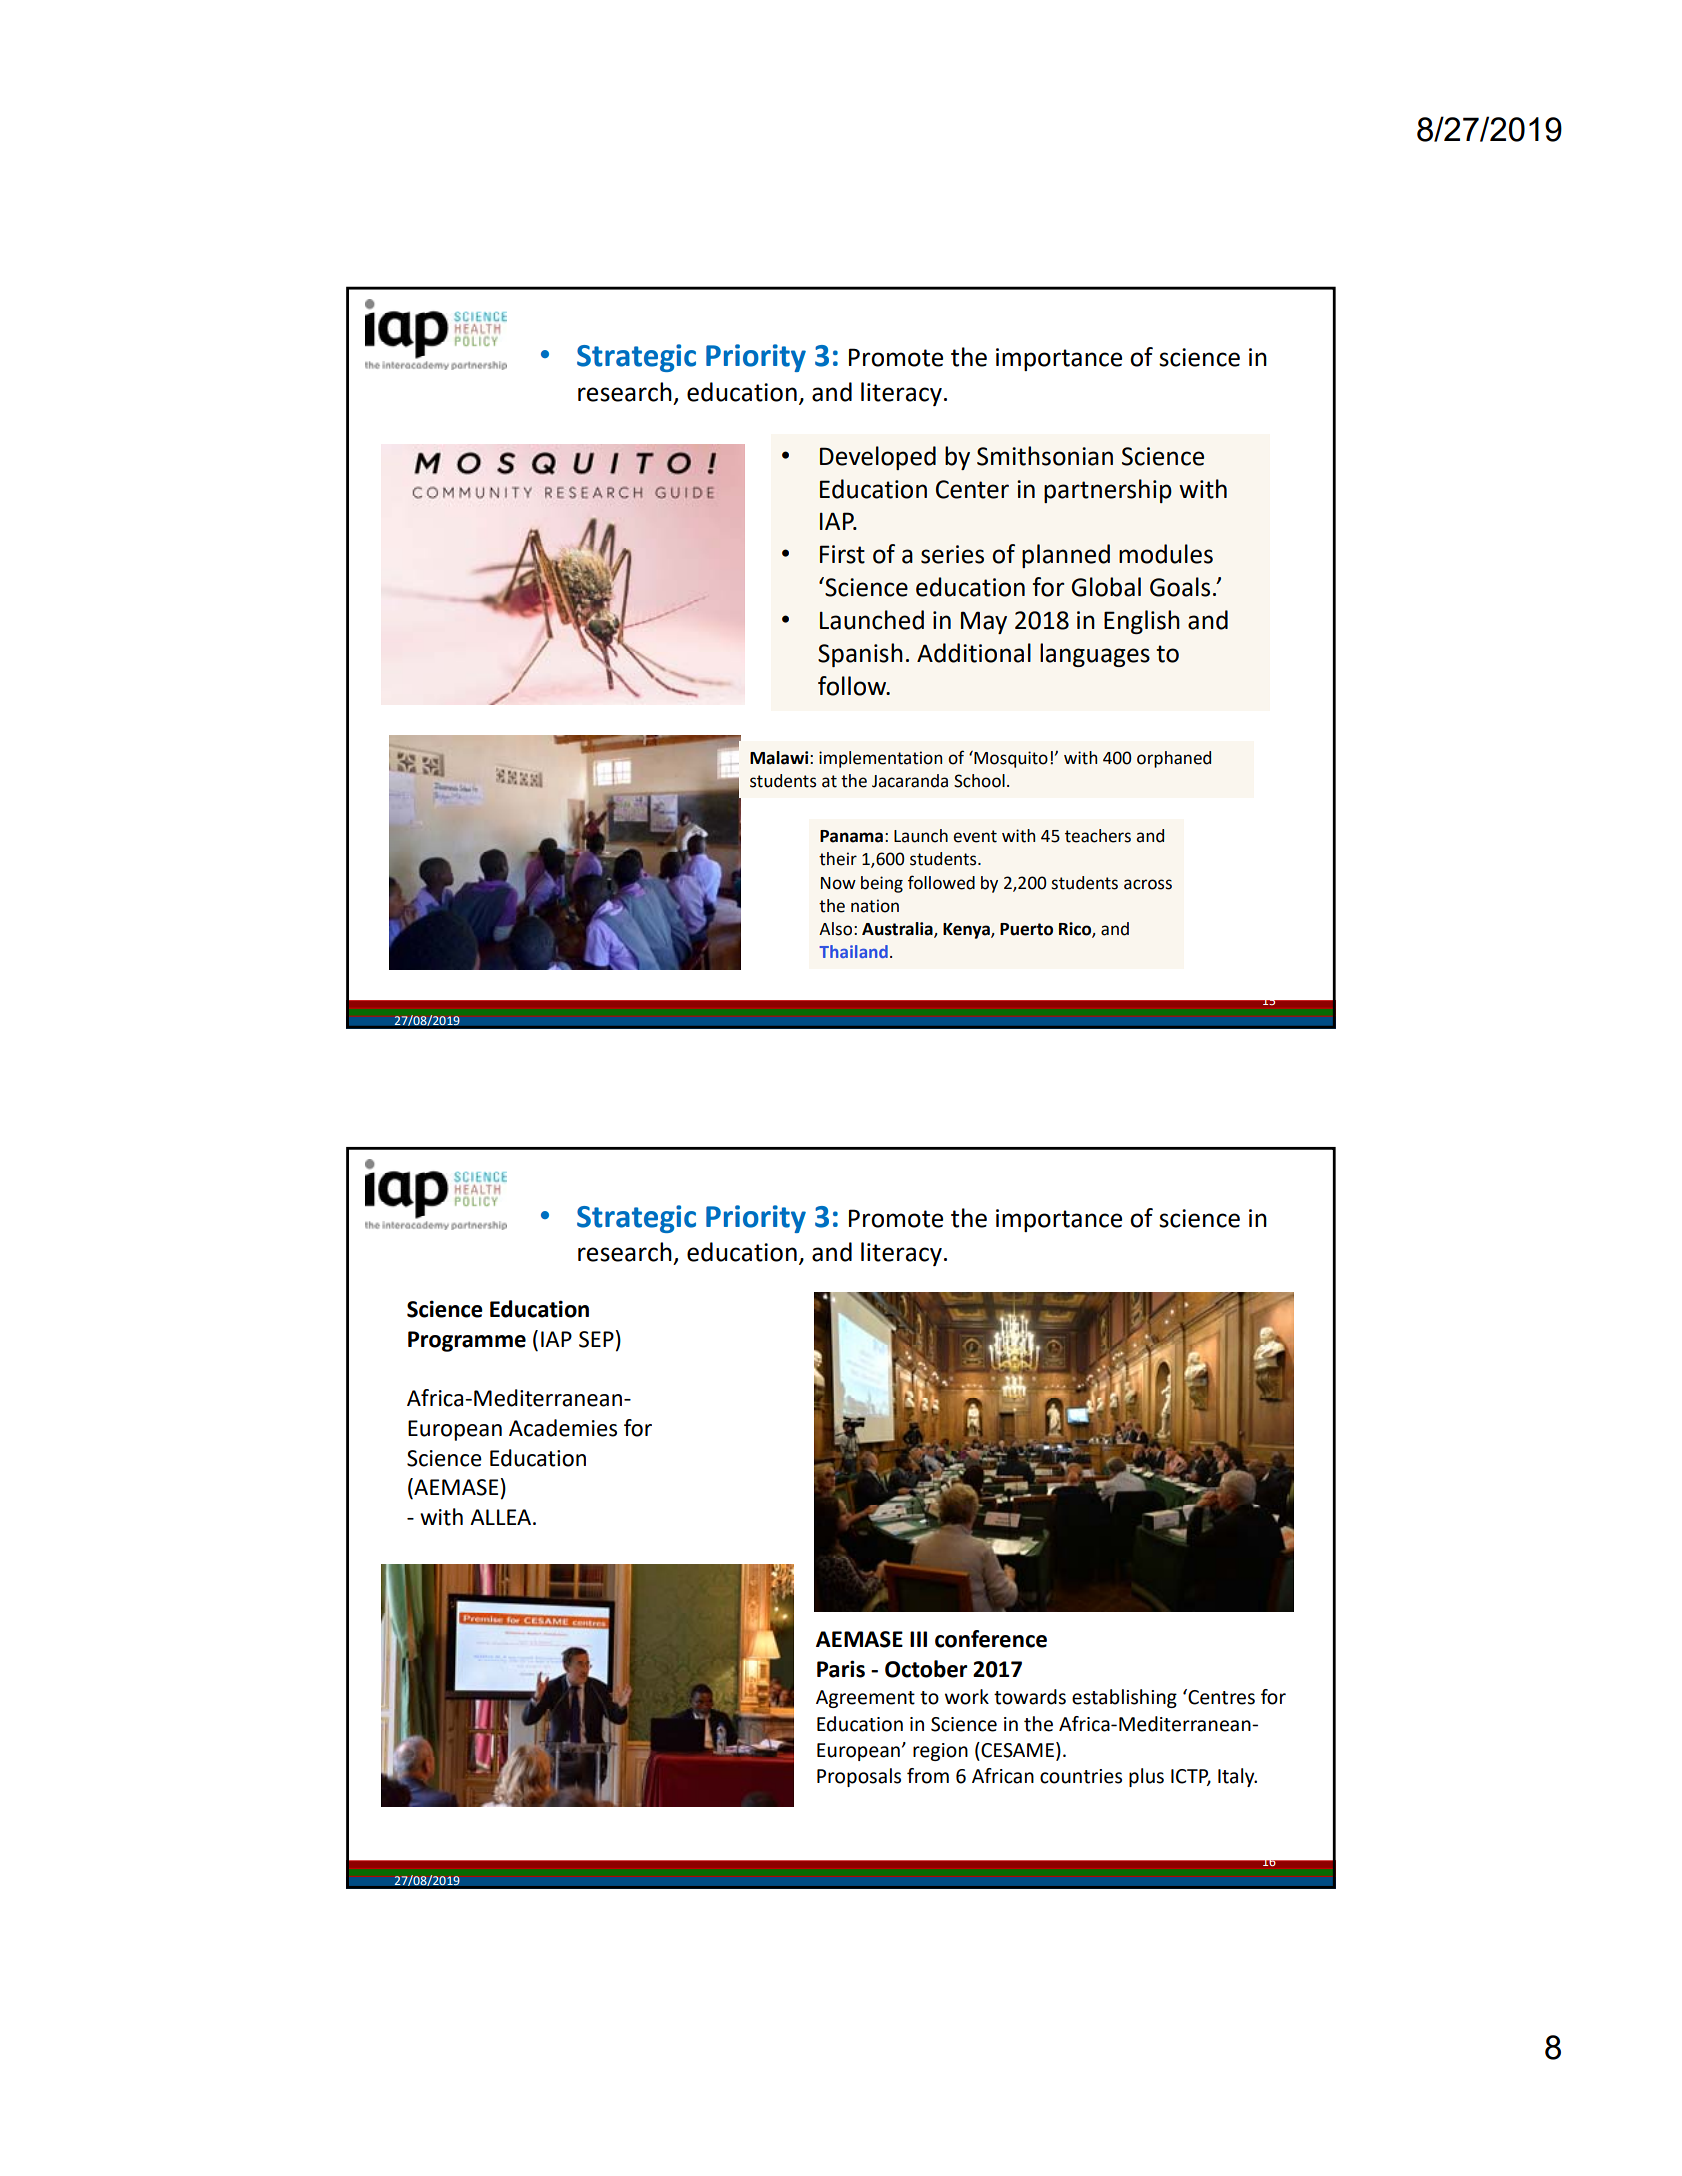  Describe the element at coordinates (878, 458) in the screenshot. I see `Developed` at that location.
